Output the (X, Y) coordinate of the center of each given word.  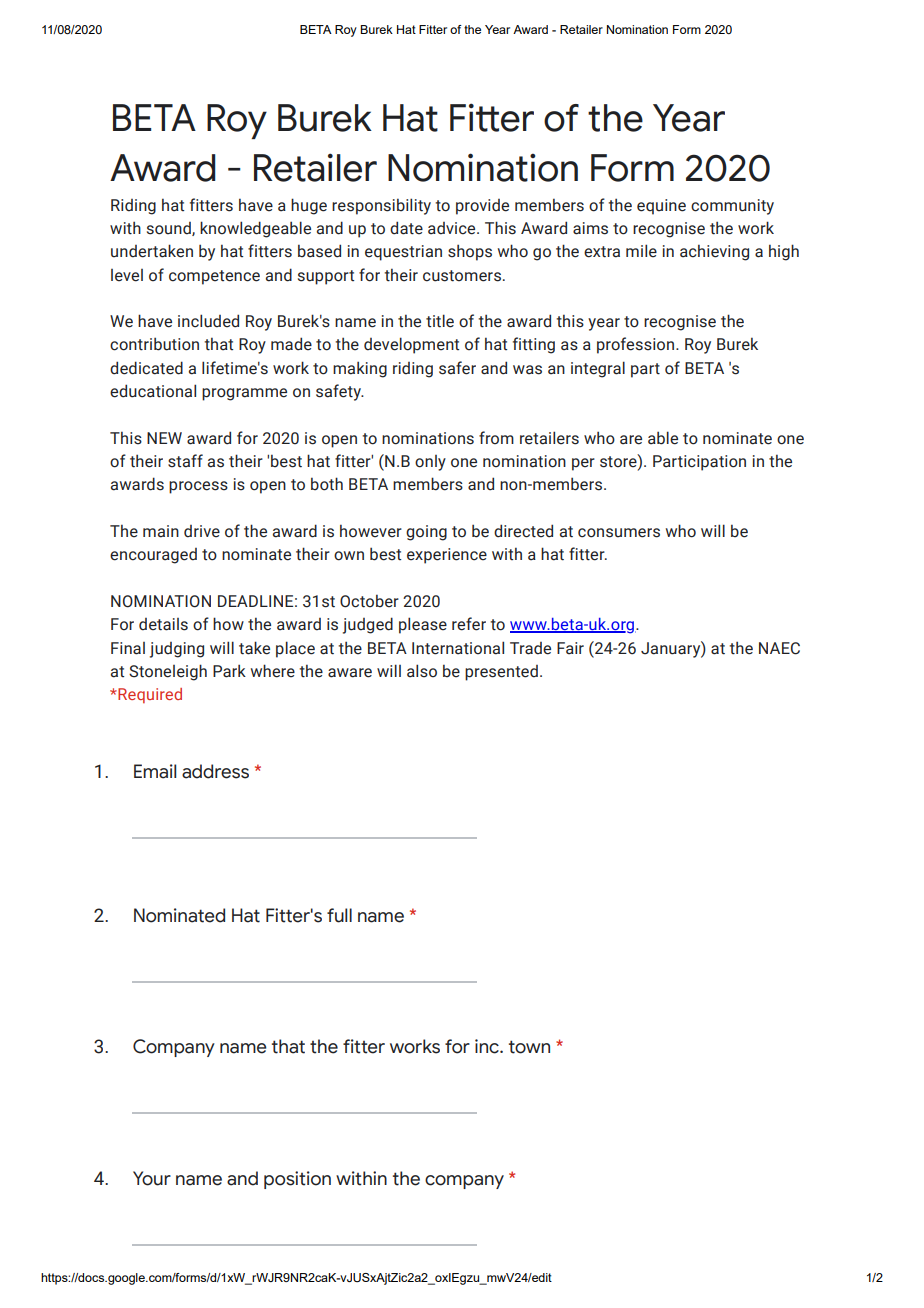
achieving (714, 252)
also (422, 671)
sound (170, 229)
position (297, 1180)
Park (229, 671)
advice (453, 228)
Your (152, 1178)
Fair (570, 648)
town (529, 1047)
